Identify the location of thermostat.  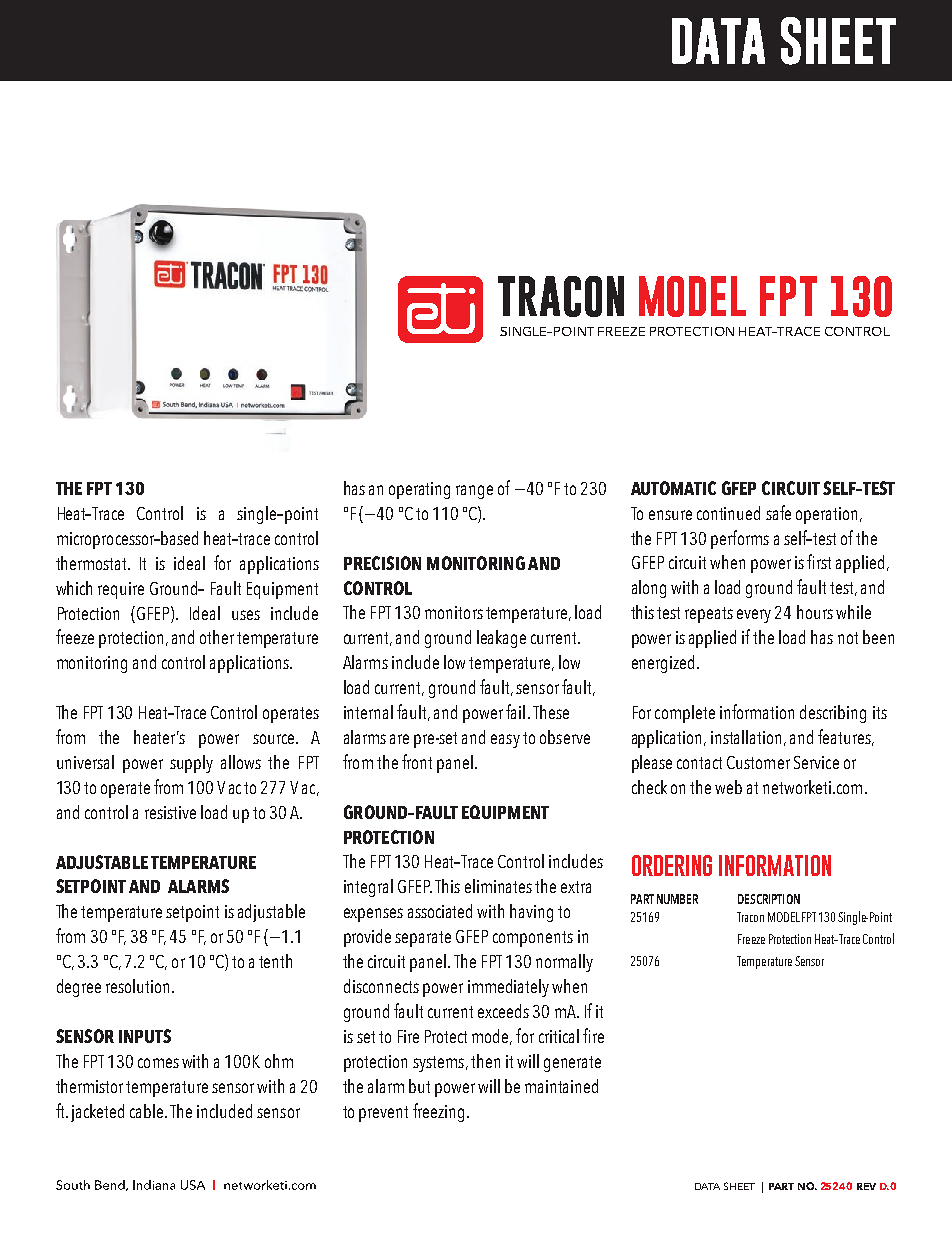
(92, 563).
